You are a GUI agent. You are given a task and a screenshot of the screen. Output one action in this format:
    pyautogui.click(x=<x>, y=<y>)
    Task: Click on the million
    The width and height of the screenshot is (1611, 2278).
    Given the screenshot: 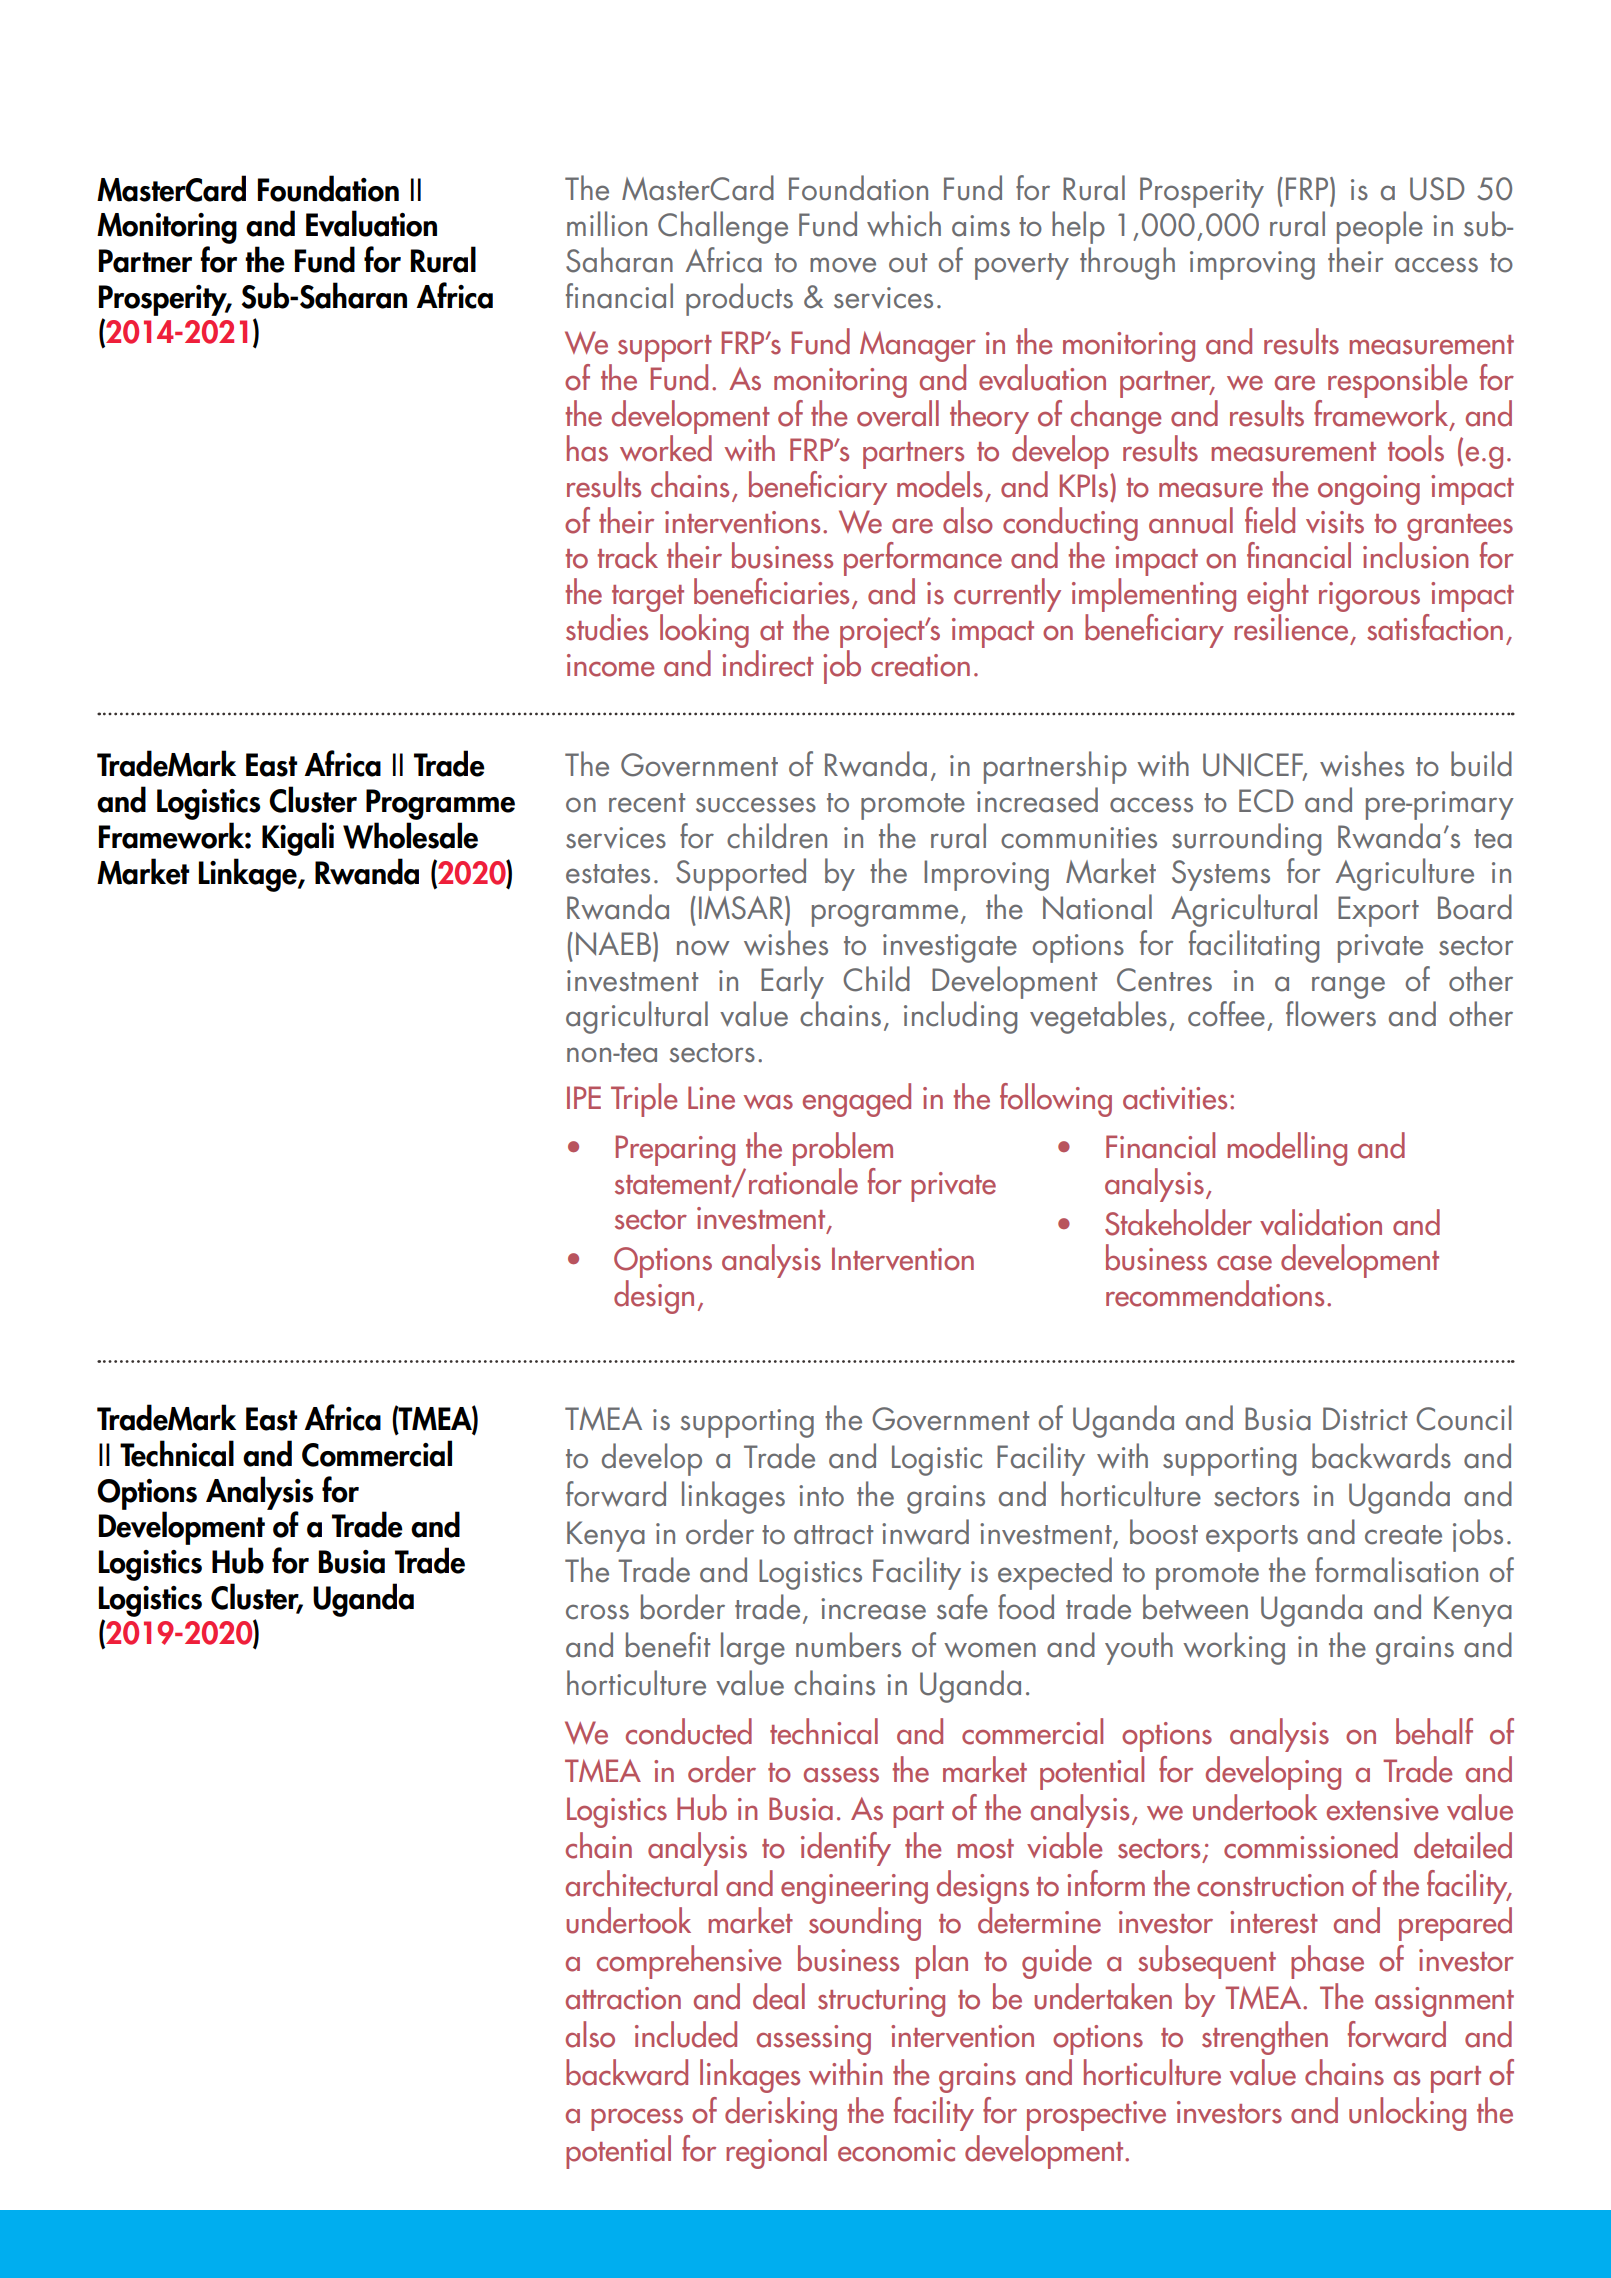 What is the action you would take?
    pyautogui.click(x=607, y=224)
